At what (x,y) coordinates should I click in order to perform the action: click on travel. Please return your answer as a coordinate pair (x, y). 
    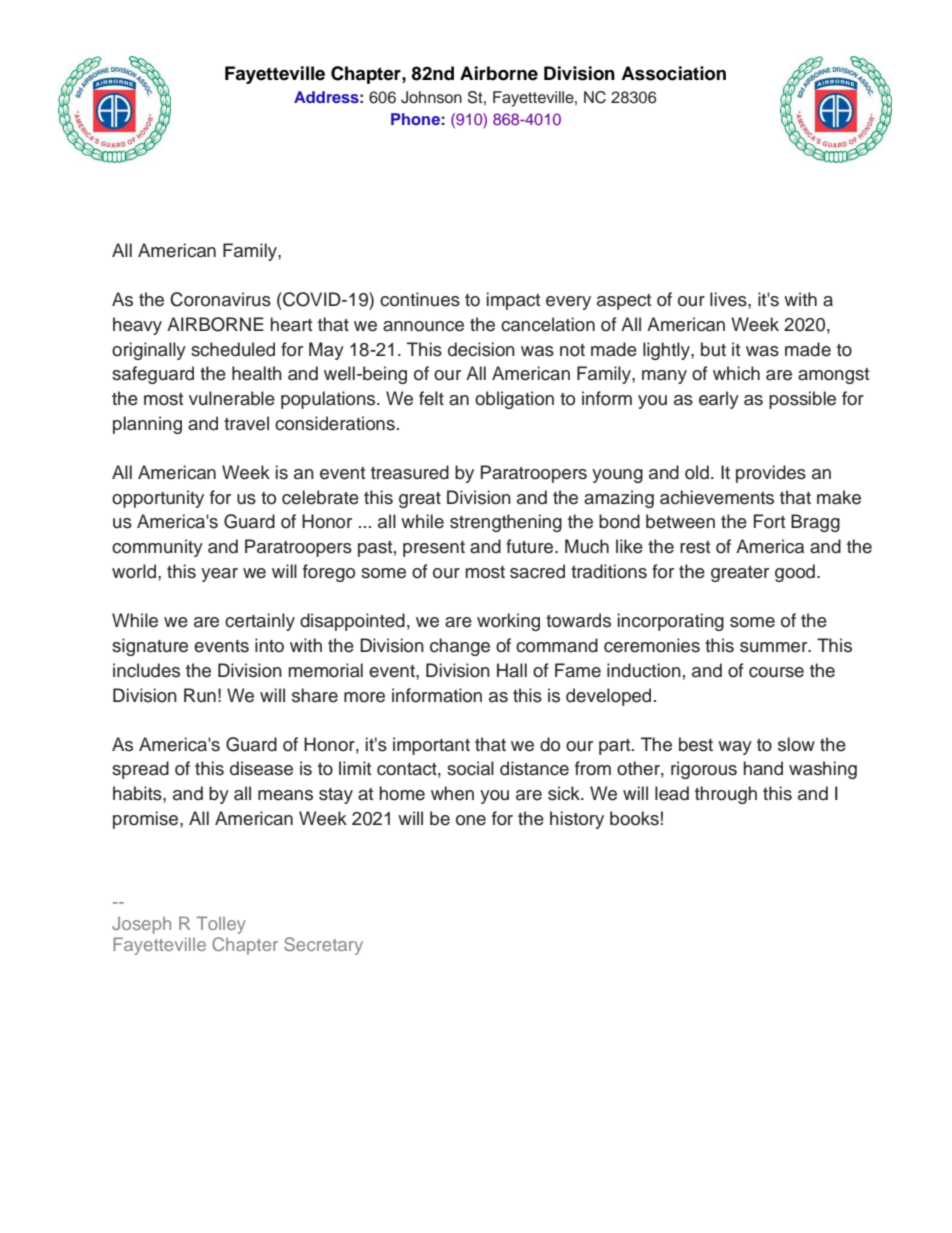
    Looking at the image, I should click on (246, 423).
